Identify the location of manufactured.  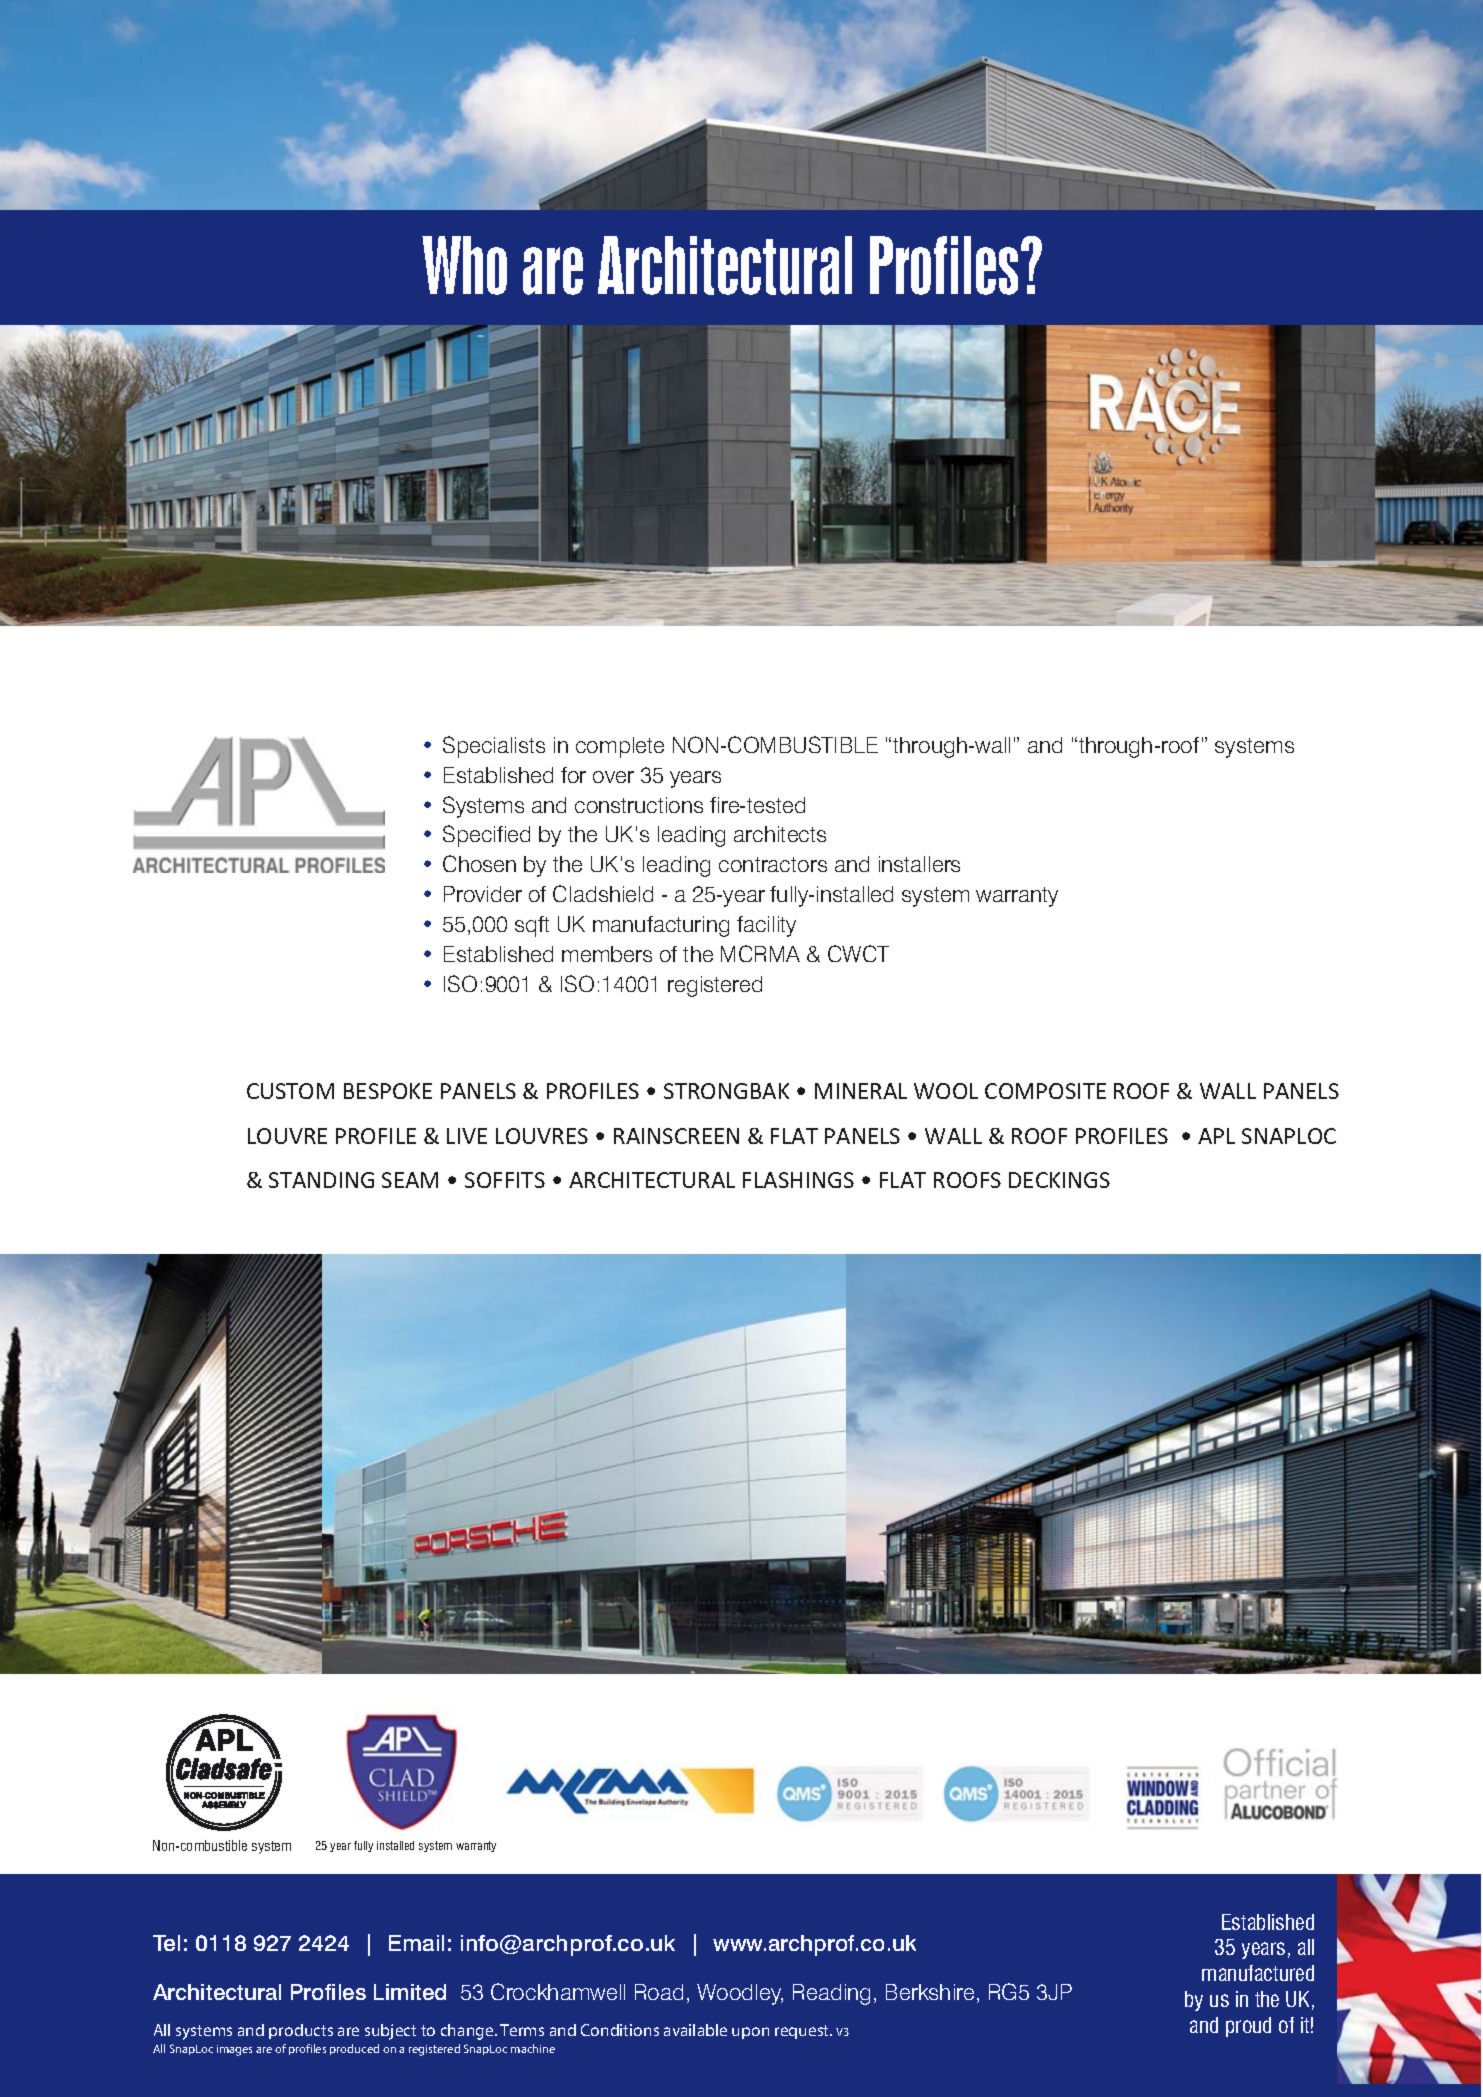
(1258, 1973).
